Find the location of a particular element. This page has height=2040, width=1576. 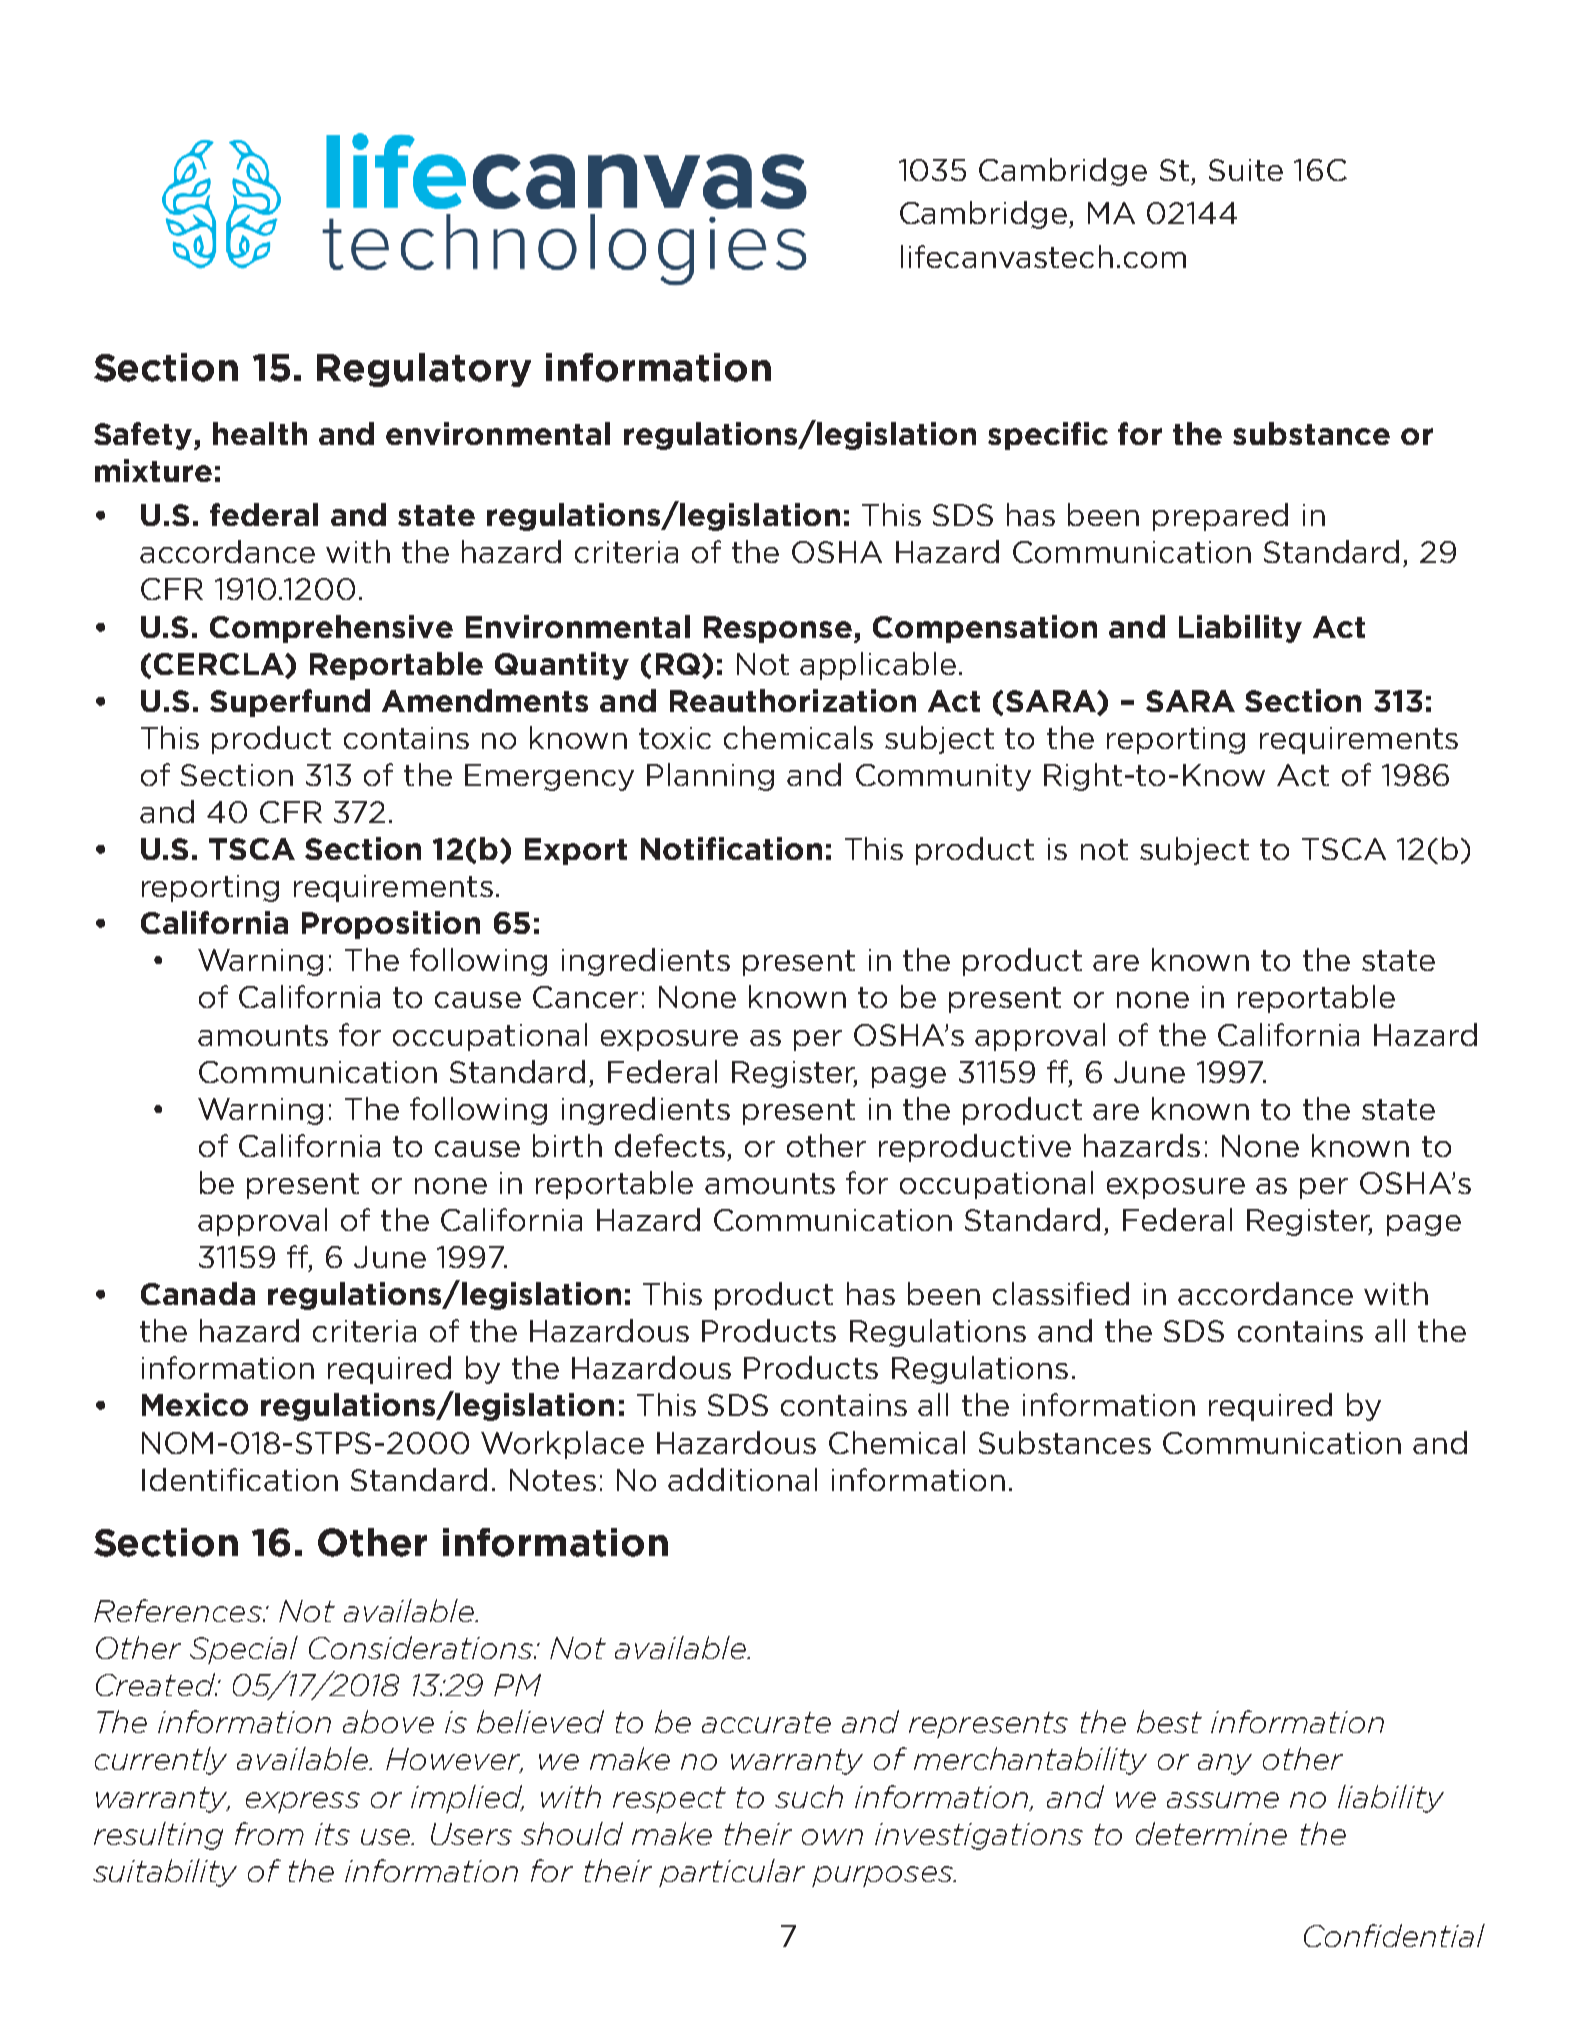

from is located at coordinates (269, 1833).
